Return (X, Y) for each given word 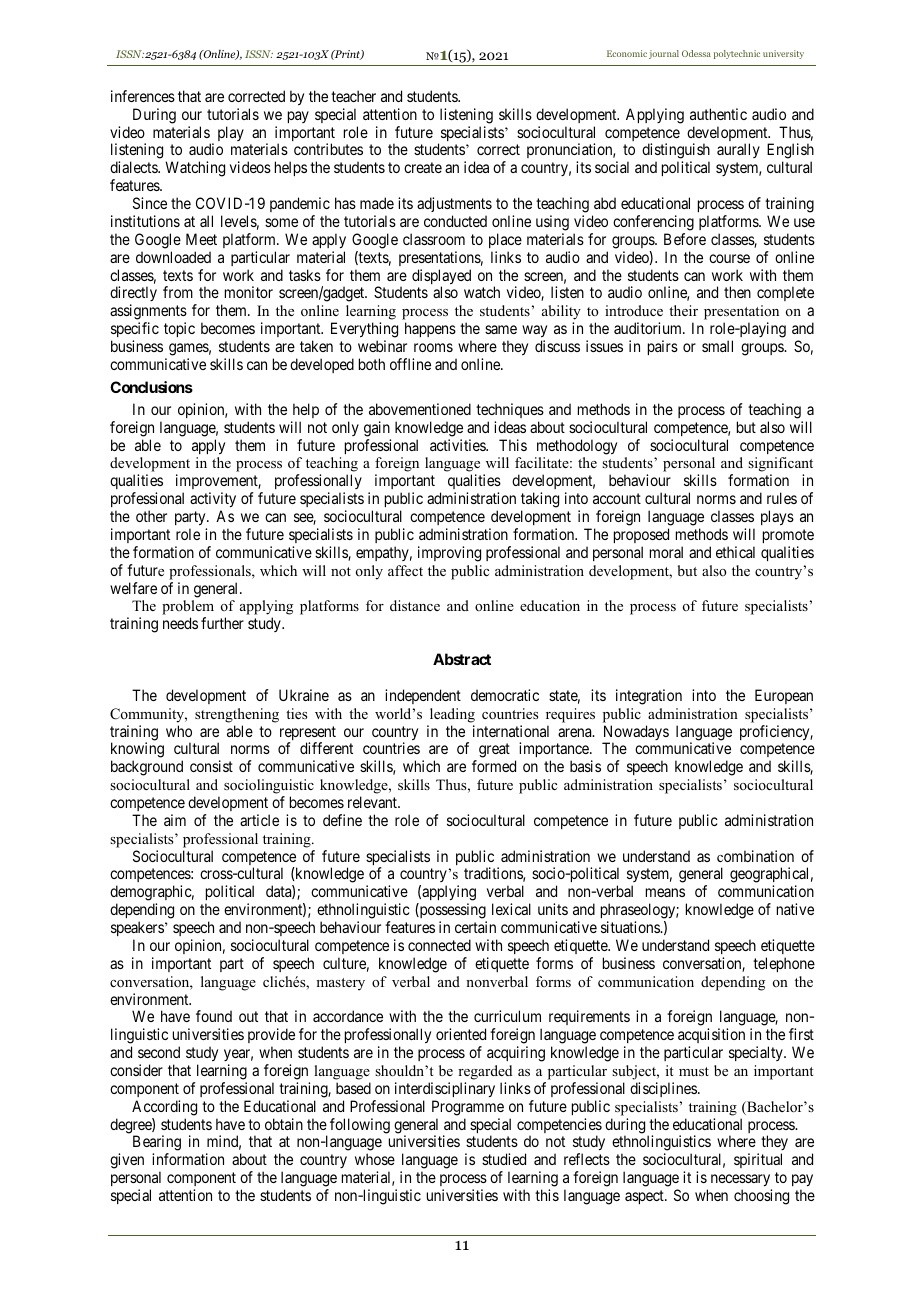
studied (504, 1159)
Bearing (157, 1144)
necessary (740, 1180)
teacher (353, 96)
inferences (143, 96)
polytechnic (737, 54)
